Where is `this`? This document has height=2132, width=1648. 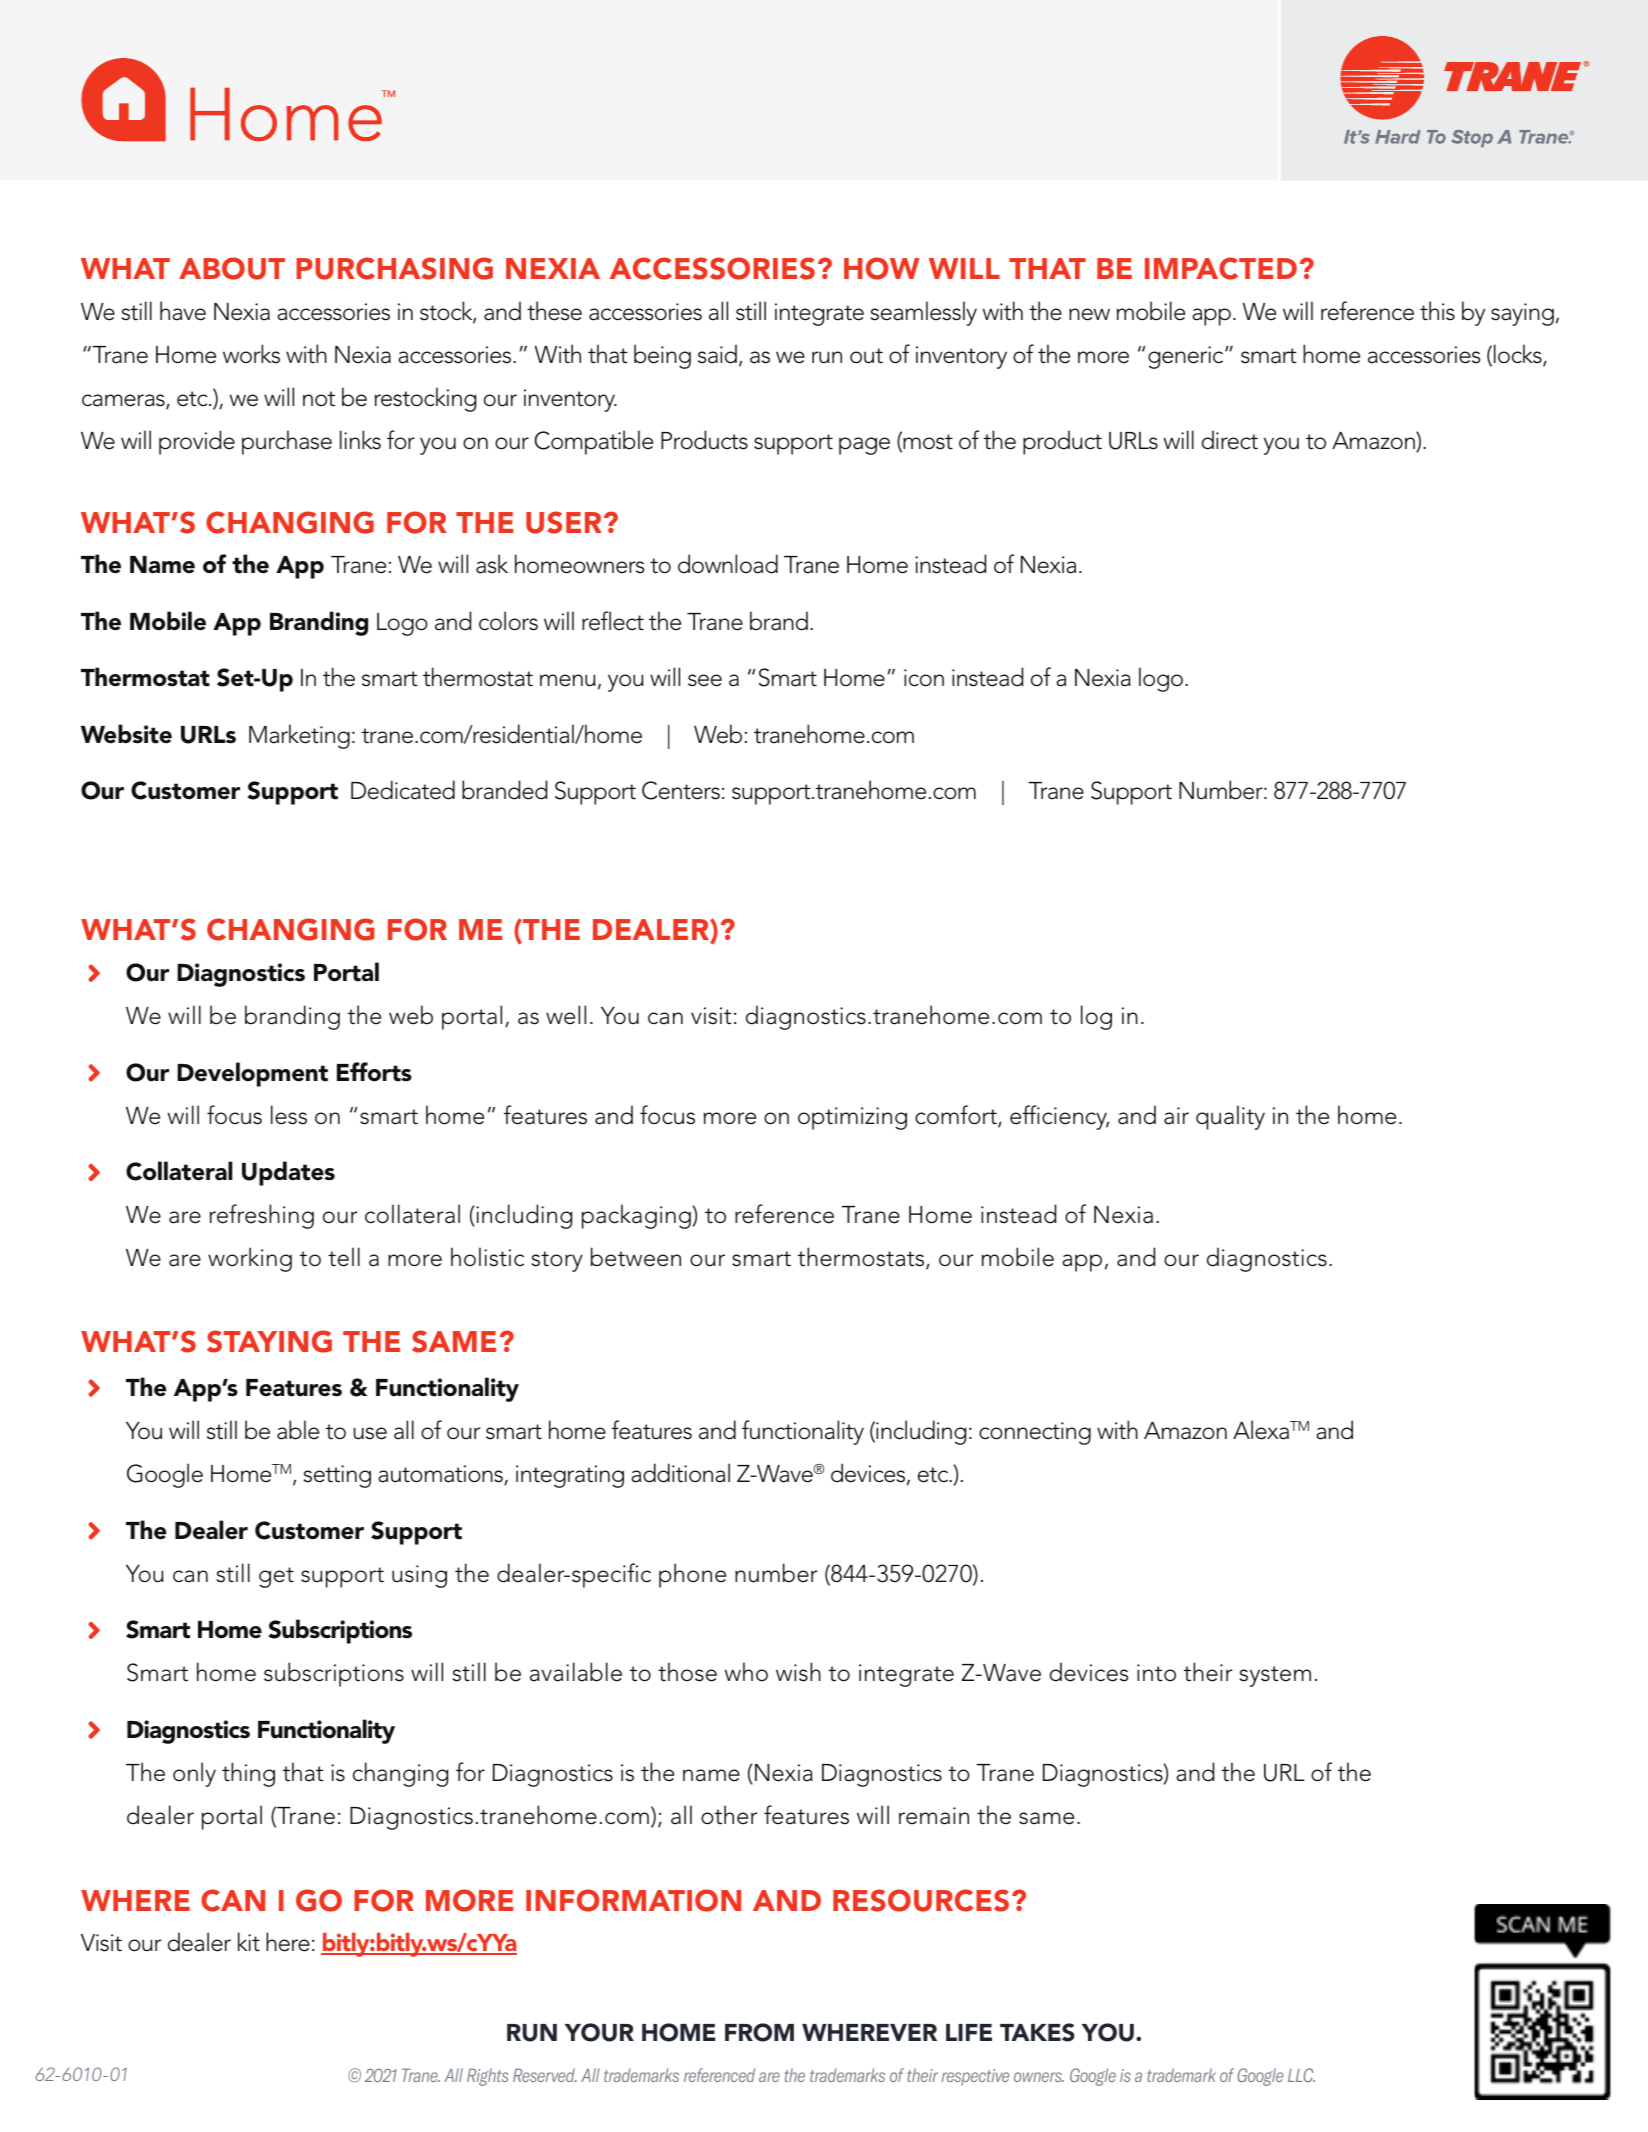
this is located at coordinates (1437, 311).
